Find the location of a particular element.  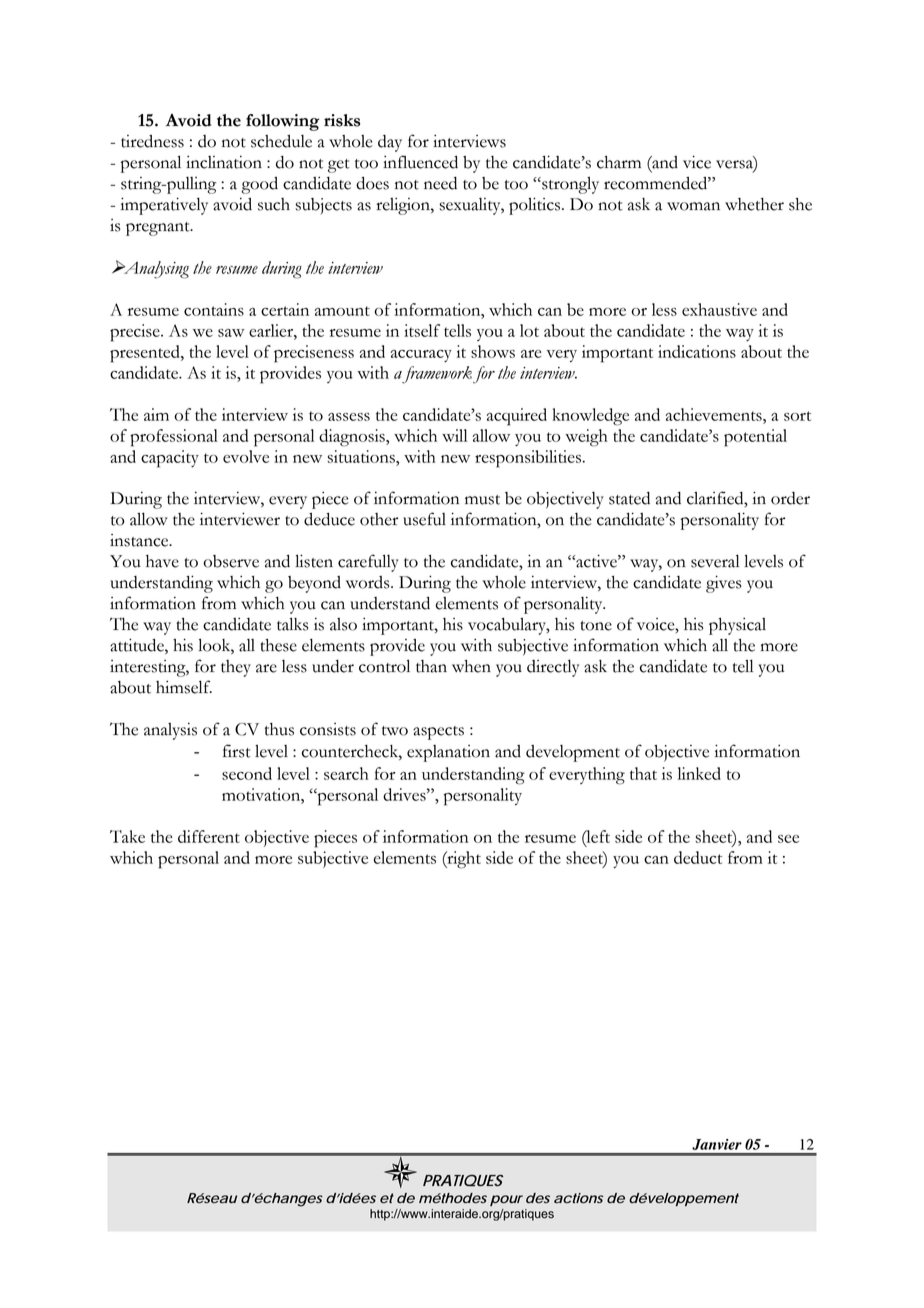

they is located at coordinates (236, 668).
